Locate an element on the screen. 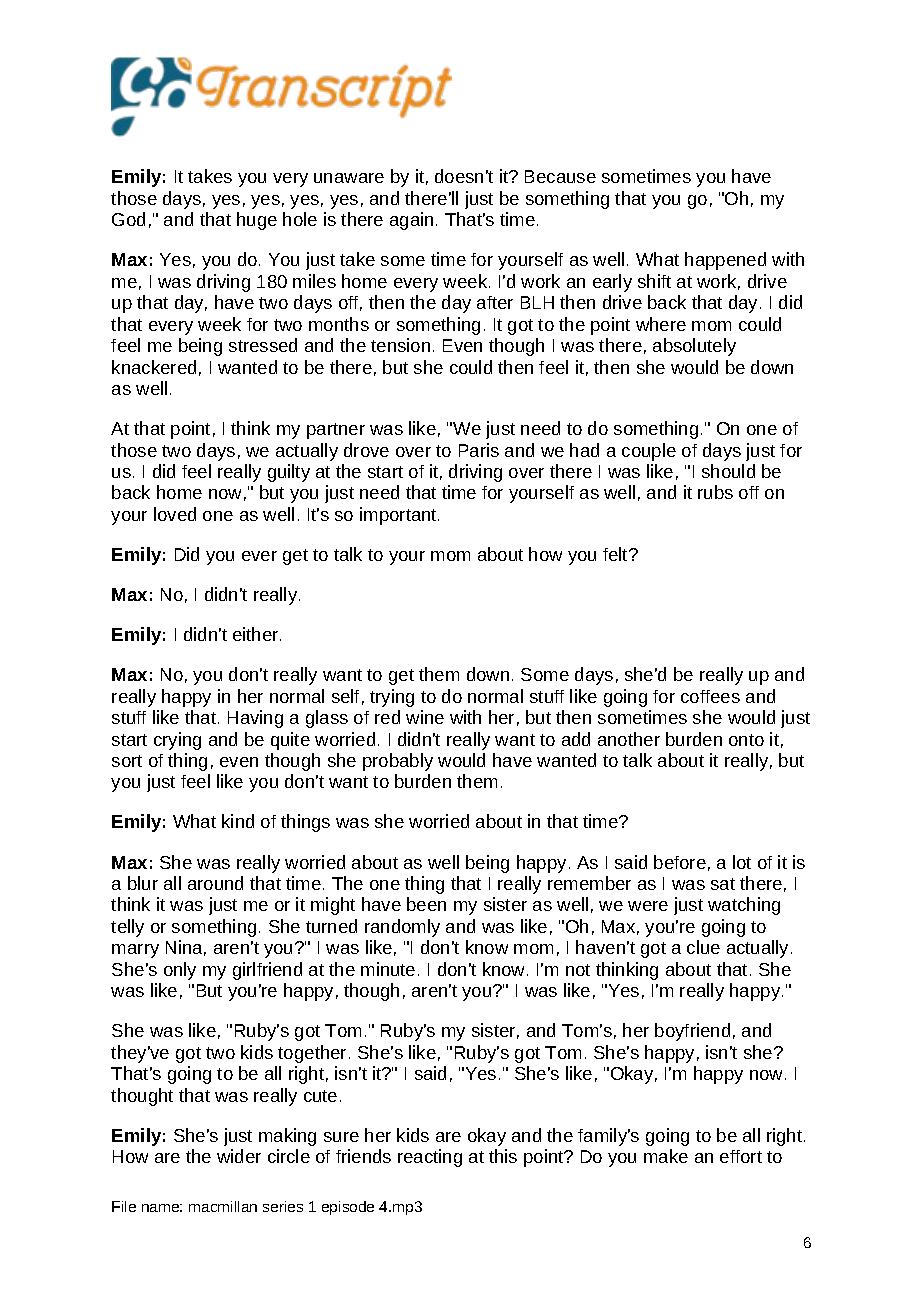 Image resolution: width=924 pixels, height=1308 pixels. important is located at coordinates (399, 516).
